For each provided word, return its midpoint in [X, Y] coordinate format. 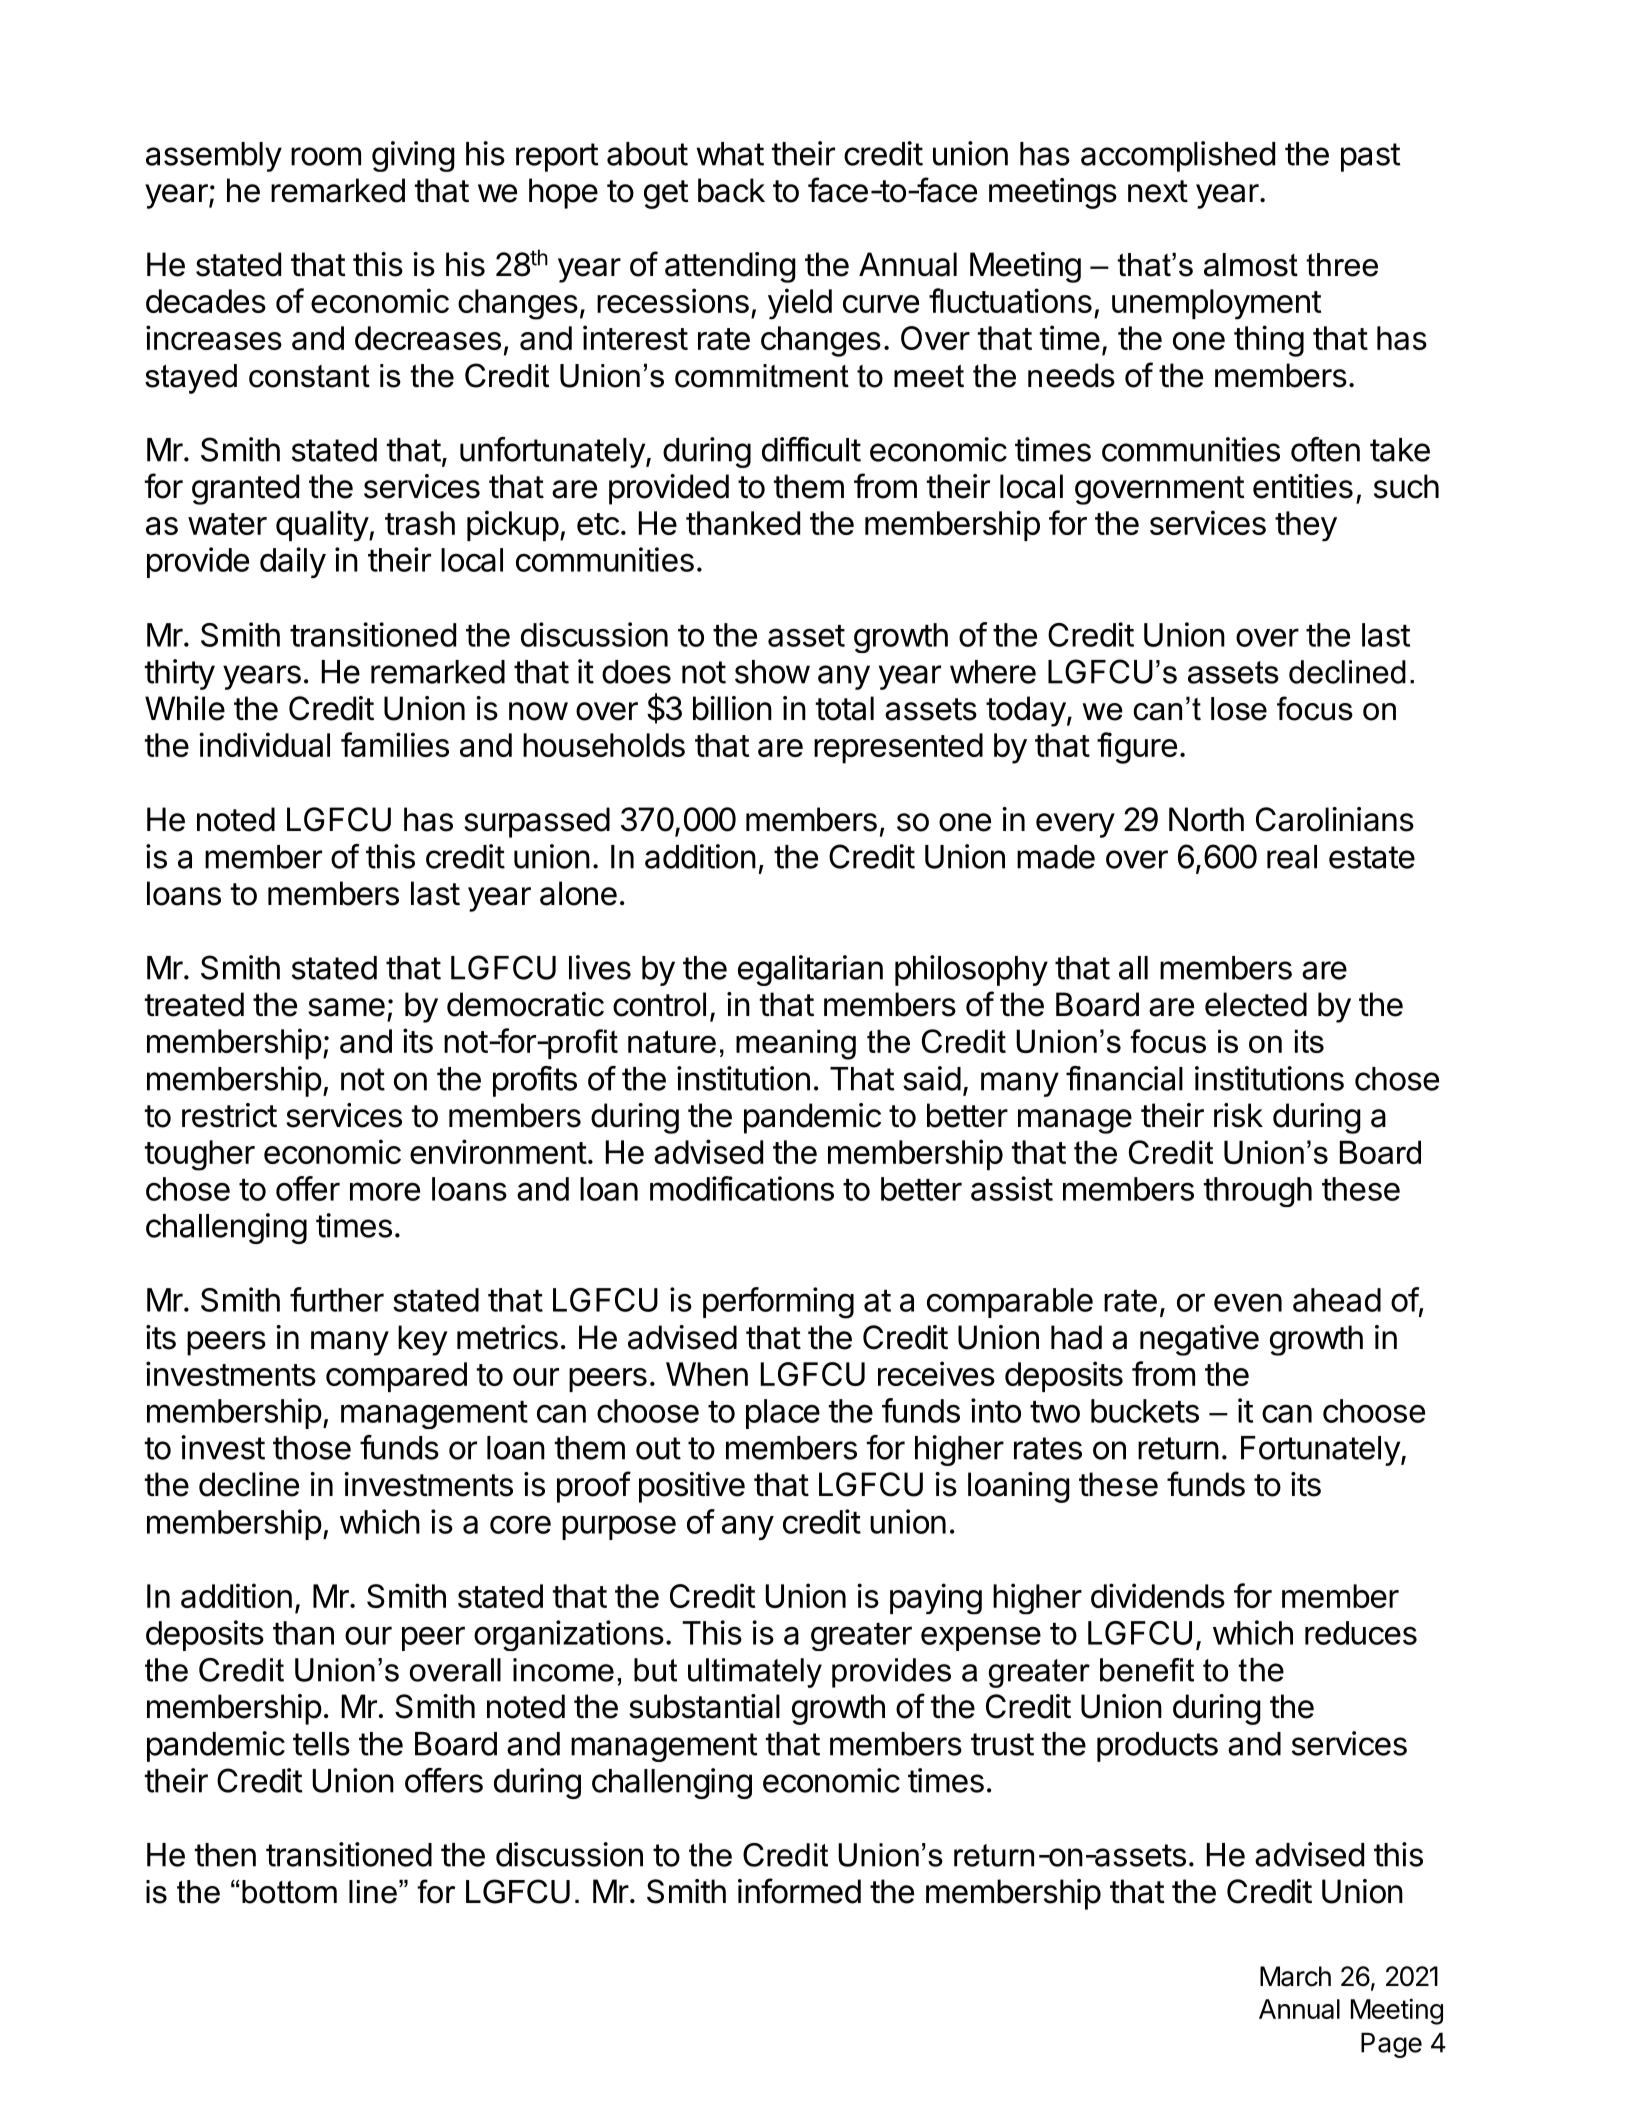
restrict [229, 1115]
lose [1239, 709]
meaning [796, 1044]
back [731, 190]
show [772, 672]
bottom [289, 1892]
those [312, 1448]
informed [799, 1891]
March [1295, 1976]
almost [1251, 265]
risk [1238, 1115]
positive [692, 1487]
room [326, 156]
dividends [1158, 1595]
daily [293, 562]
